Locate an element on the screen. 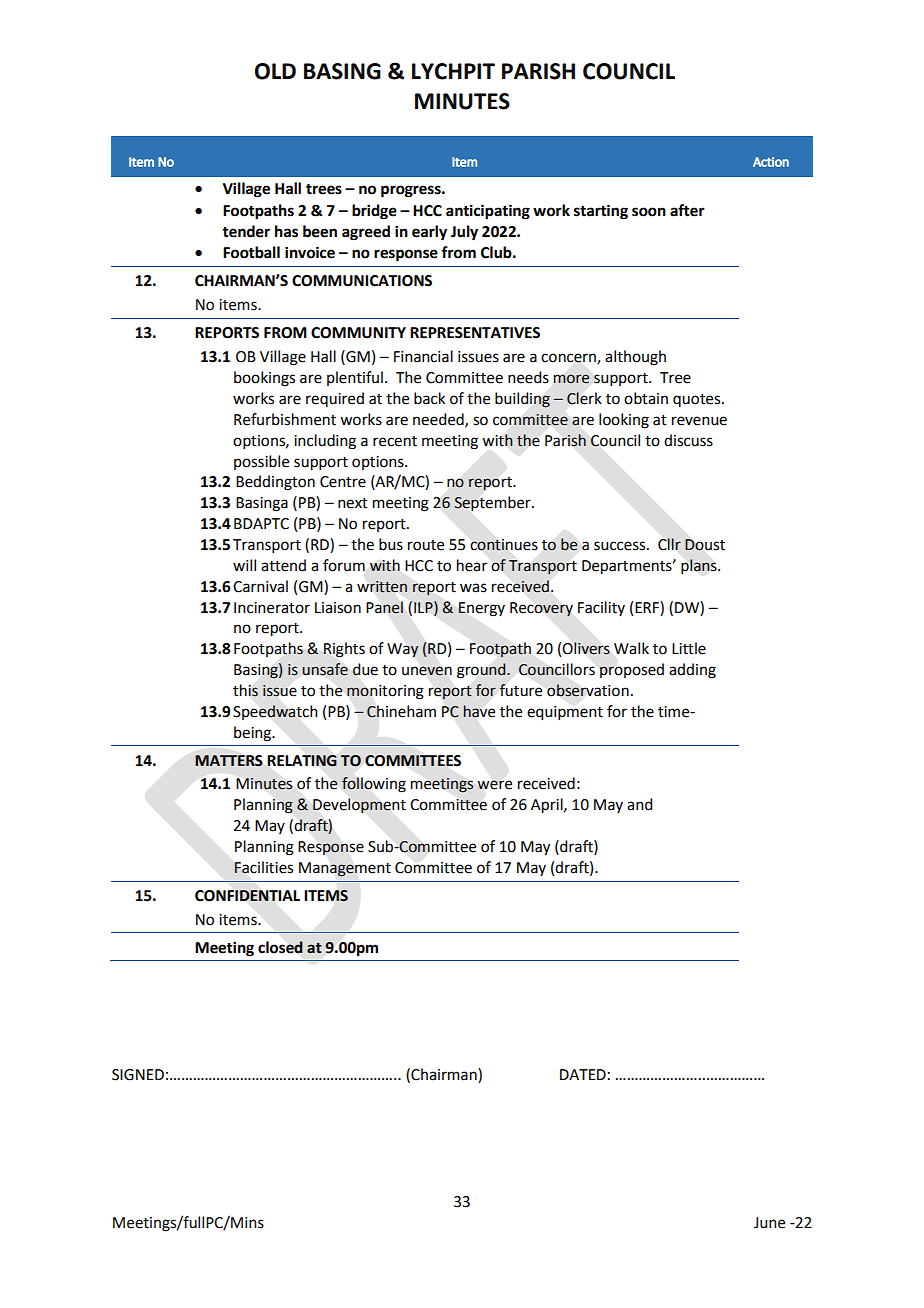 This screenshot has width=924, height=1308. anticipating is located at coordinates (488, 212).
